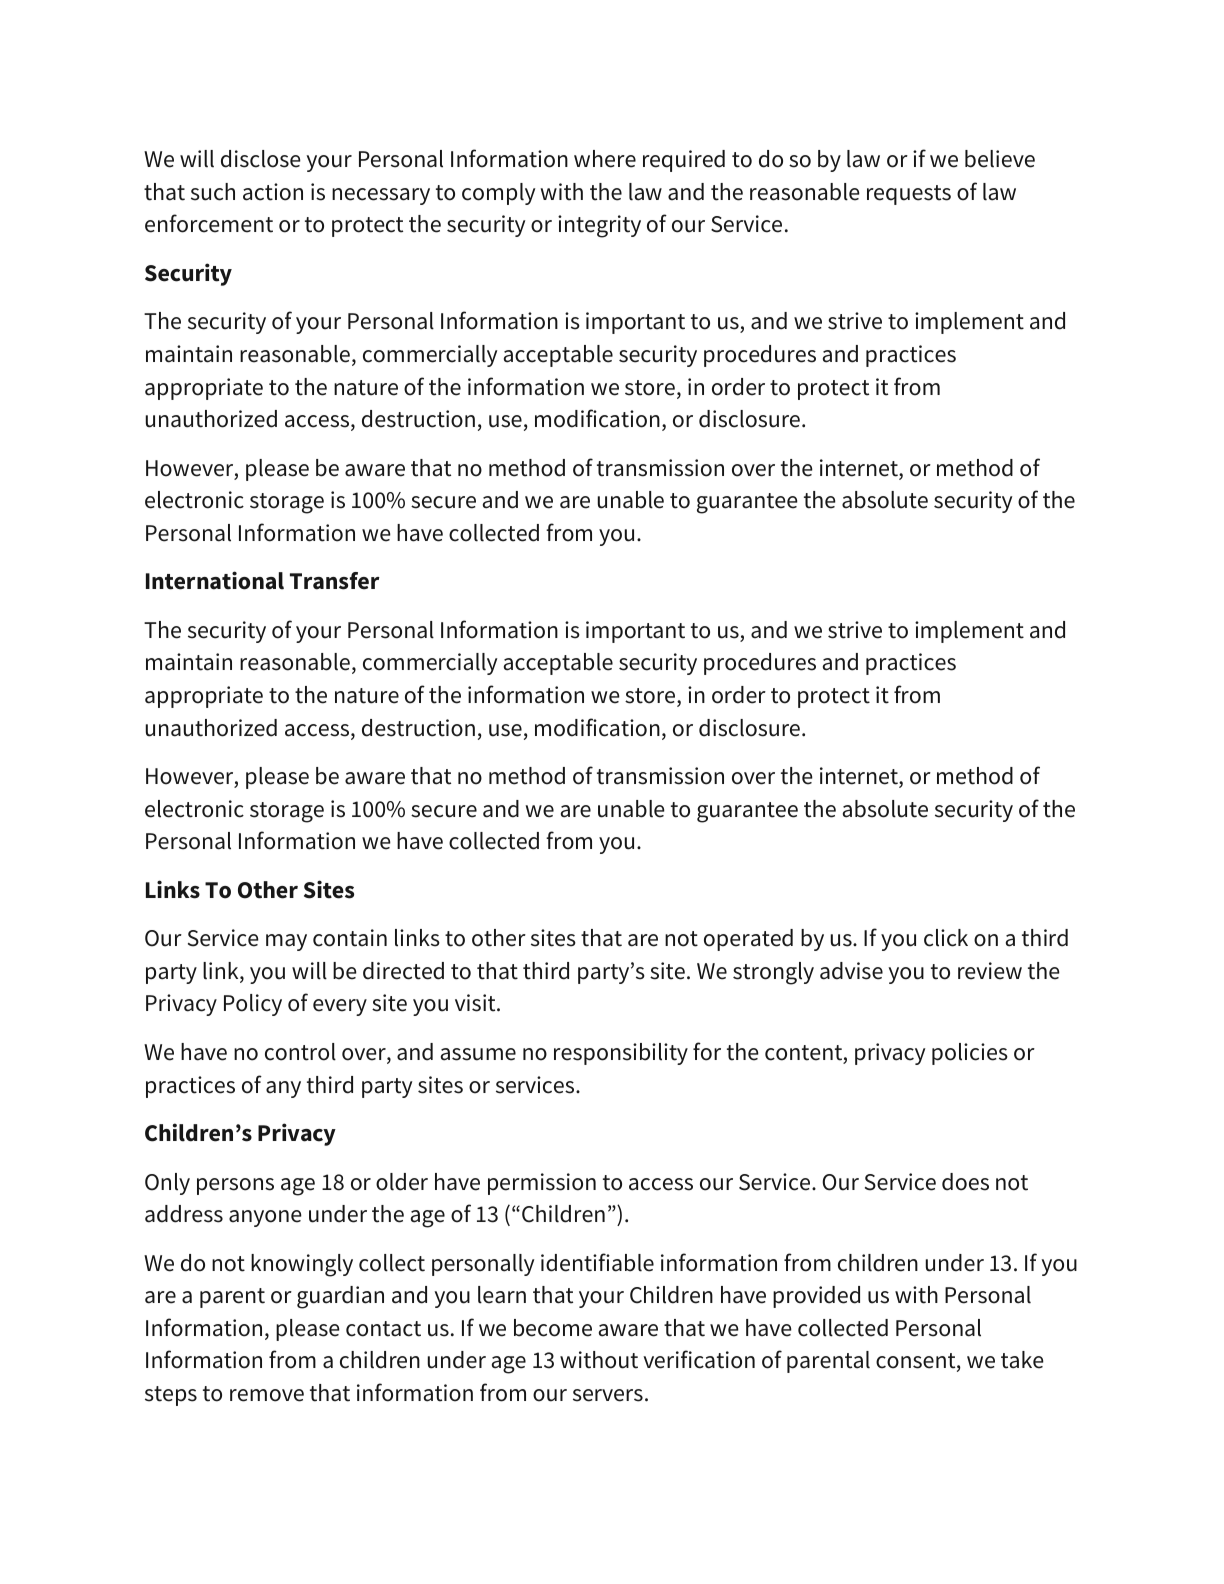  Describe the element at coordinates (335, 581) in the image. I see `Transfer` at that location.
